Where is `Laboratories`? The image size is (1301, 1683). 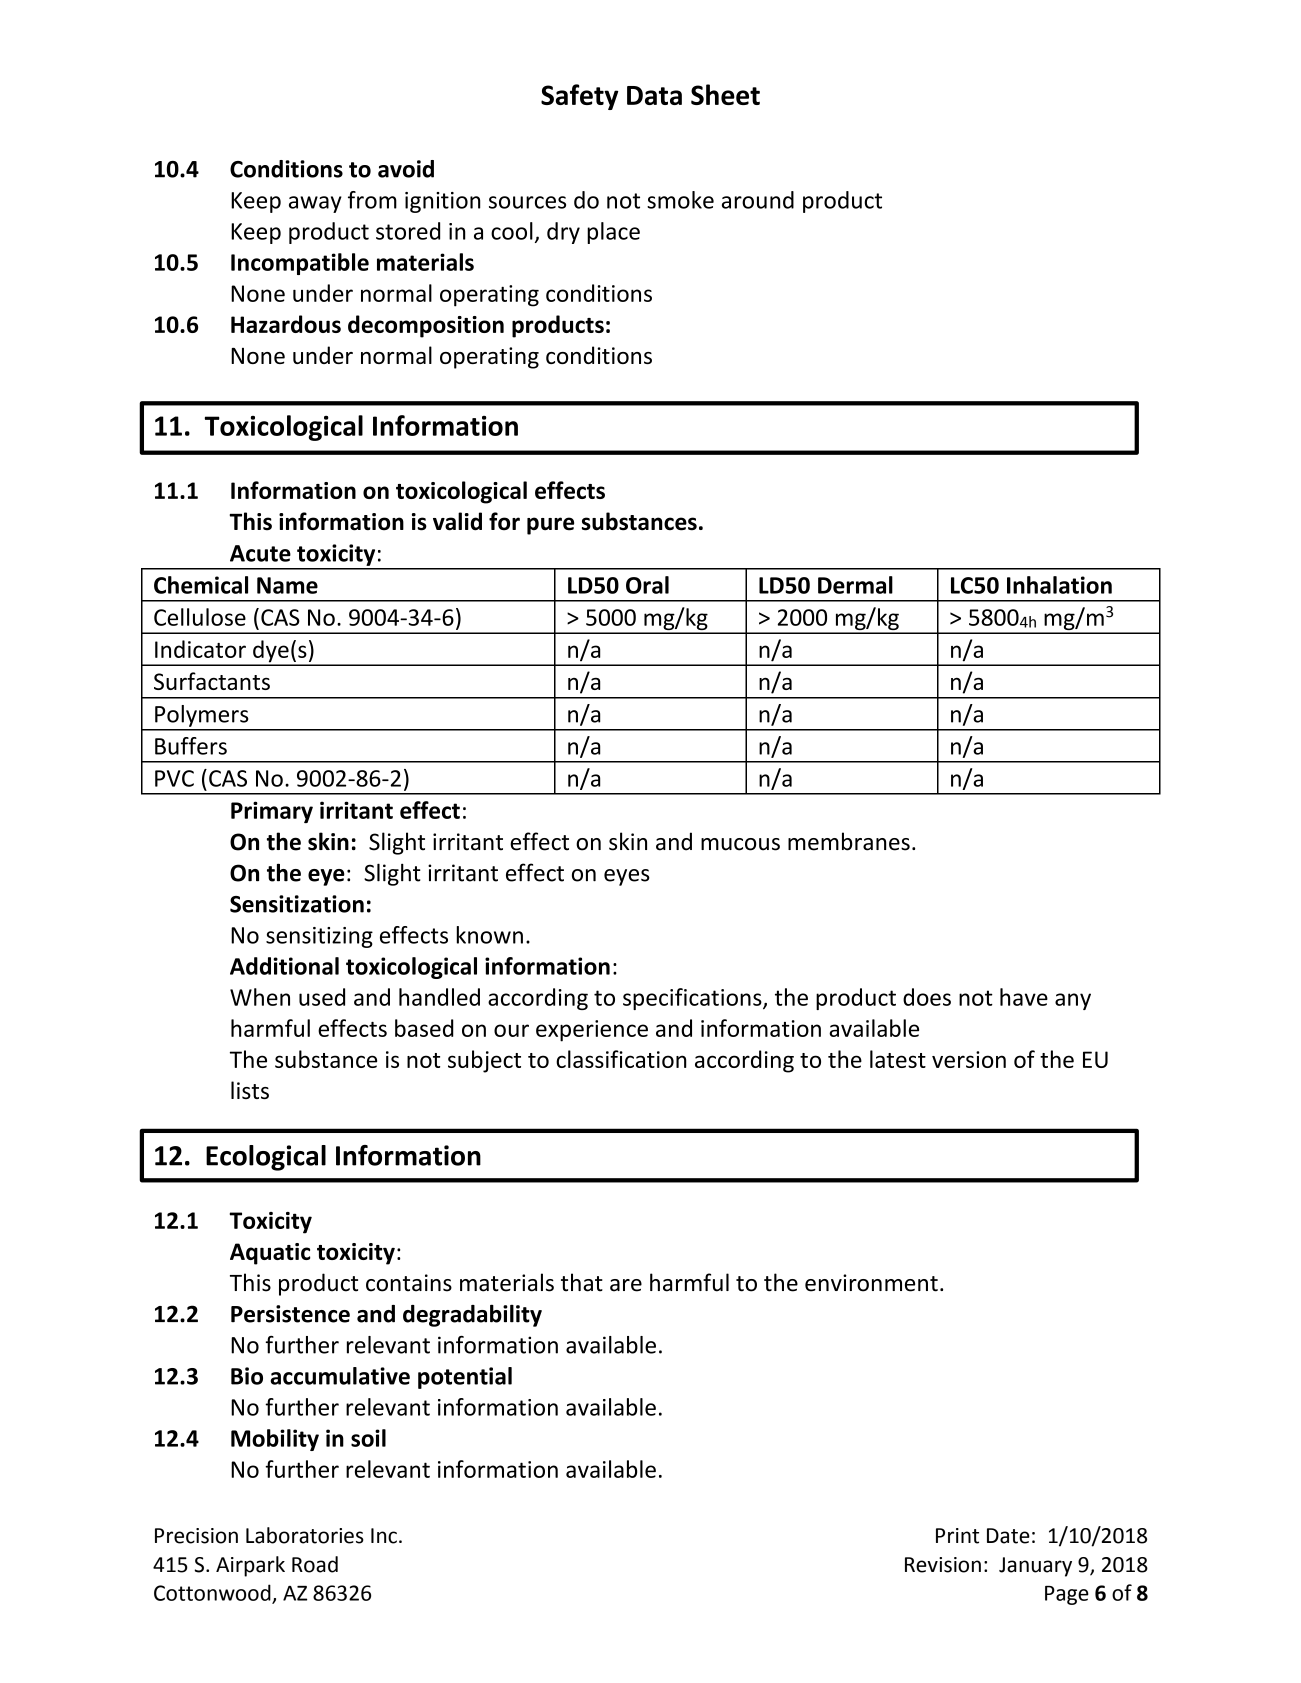 Laboratories is located at coordinates (305, 1535).
